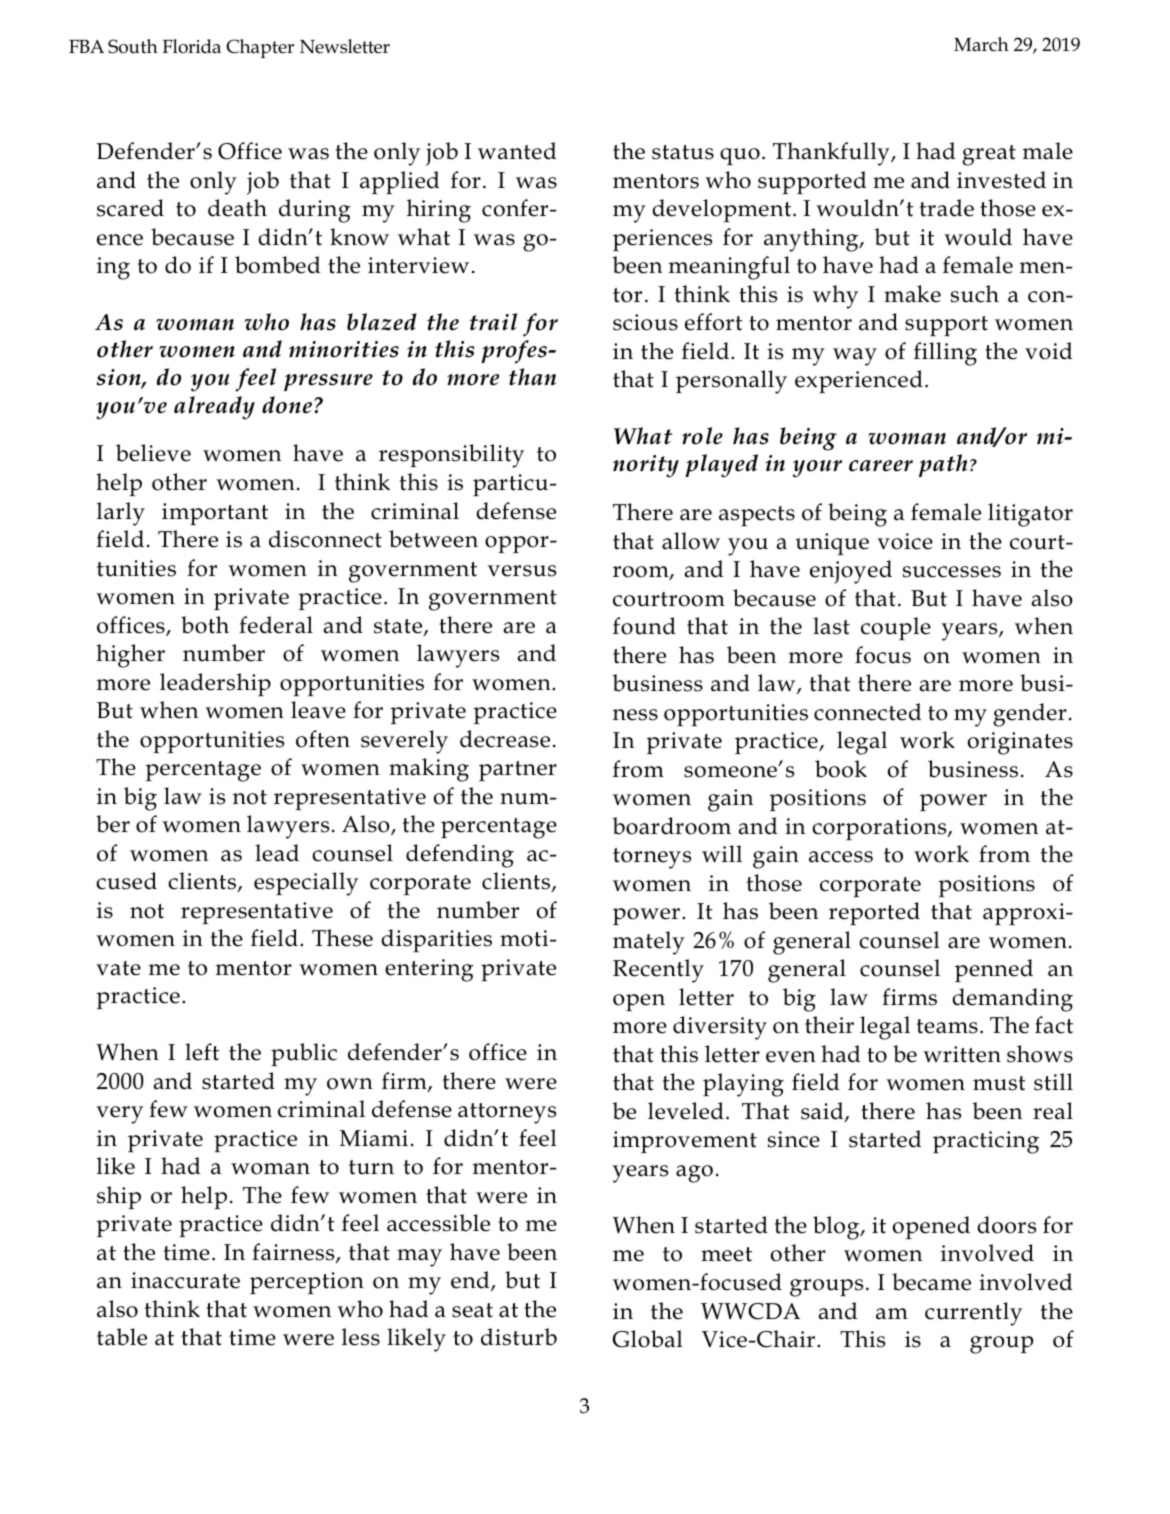 The width and height of the screenshot is (1170, 1514). I want to click on disturb, so click(519, 1337).
